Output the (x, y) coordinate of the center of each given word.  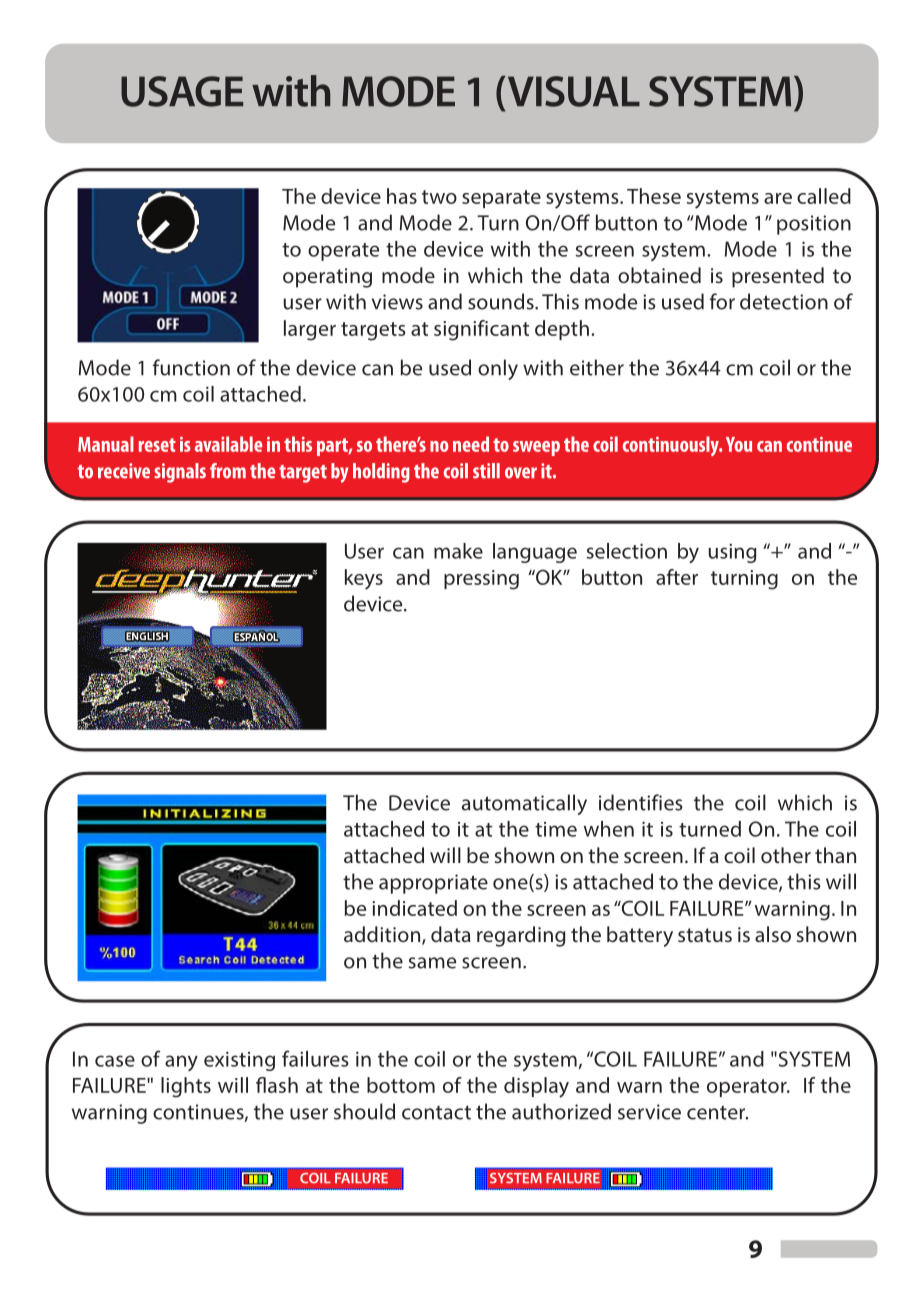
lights (186, 1087)
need (471, 444)
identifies (641, 802)
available (229, 444)
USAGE (182, 91)
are (778, 198)
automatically (524, 804)
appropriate (433, 884)
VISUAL (572, 91)
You (739, 444)
